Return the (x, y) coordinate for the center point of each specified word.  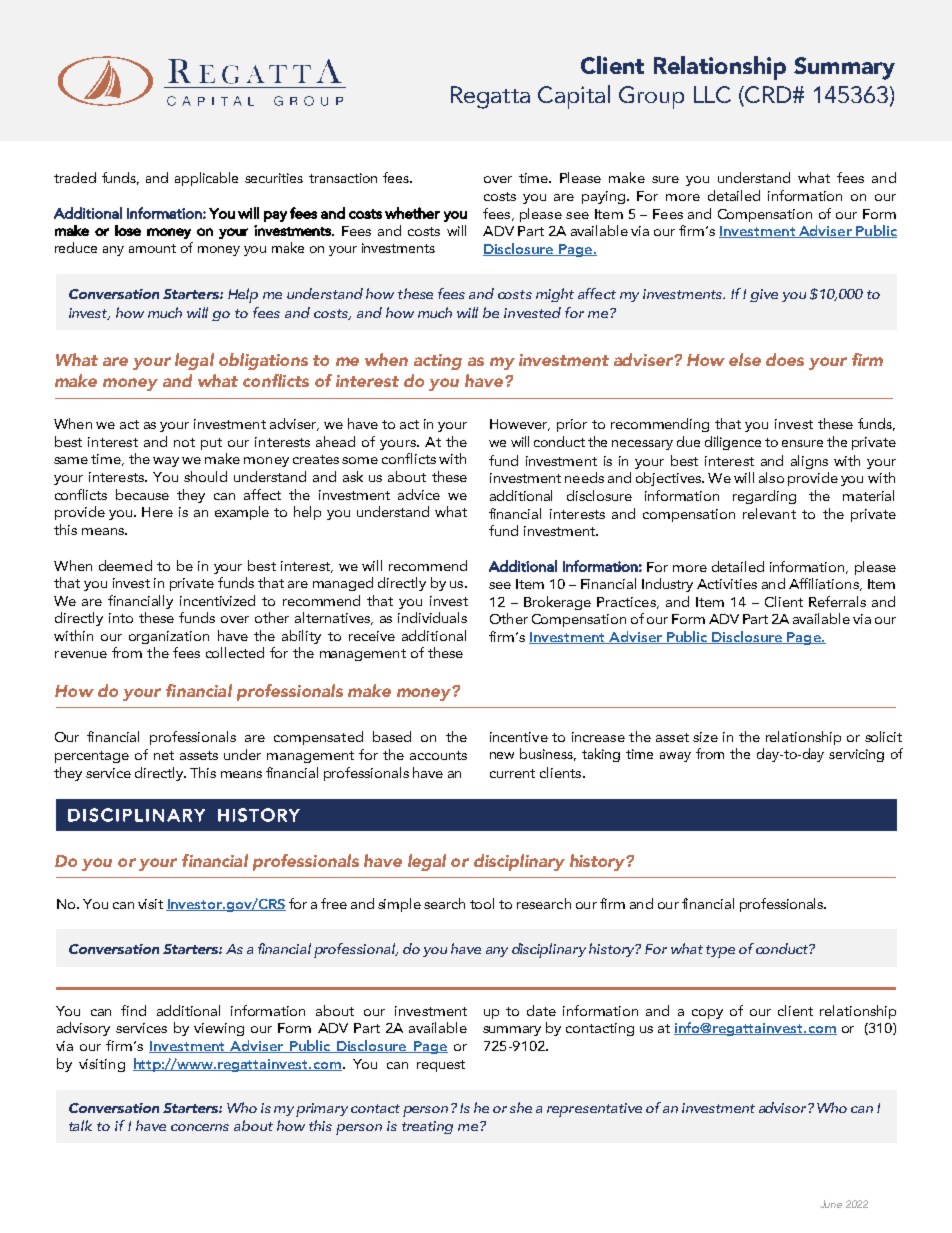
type (720, 951)
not (184, 442)
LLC (712, 94)
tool (482, 903)
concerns (200, 1127)
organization (169, 637)
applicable (206, 179)
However (520, 425)
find (133, 1010)
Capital (574, 97)
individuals (432, 617)
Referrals (837, 601)
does (785, 359)
